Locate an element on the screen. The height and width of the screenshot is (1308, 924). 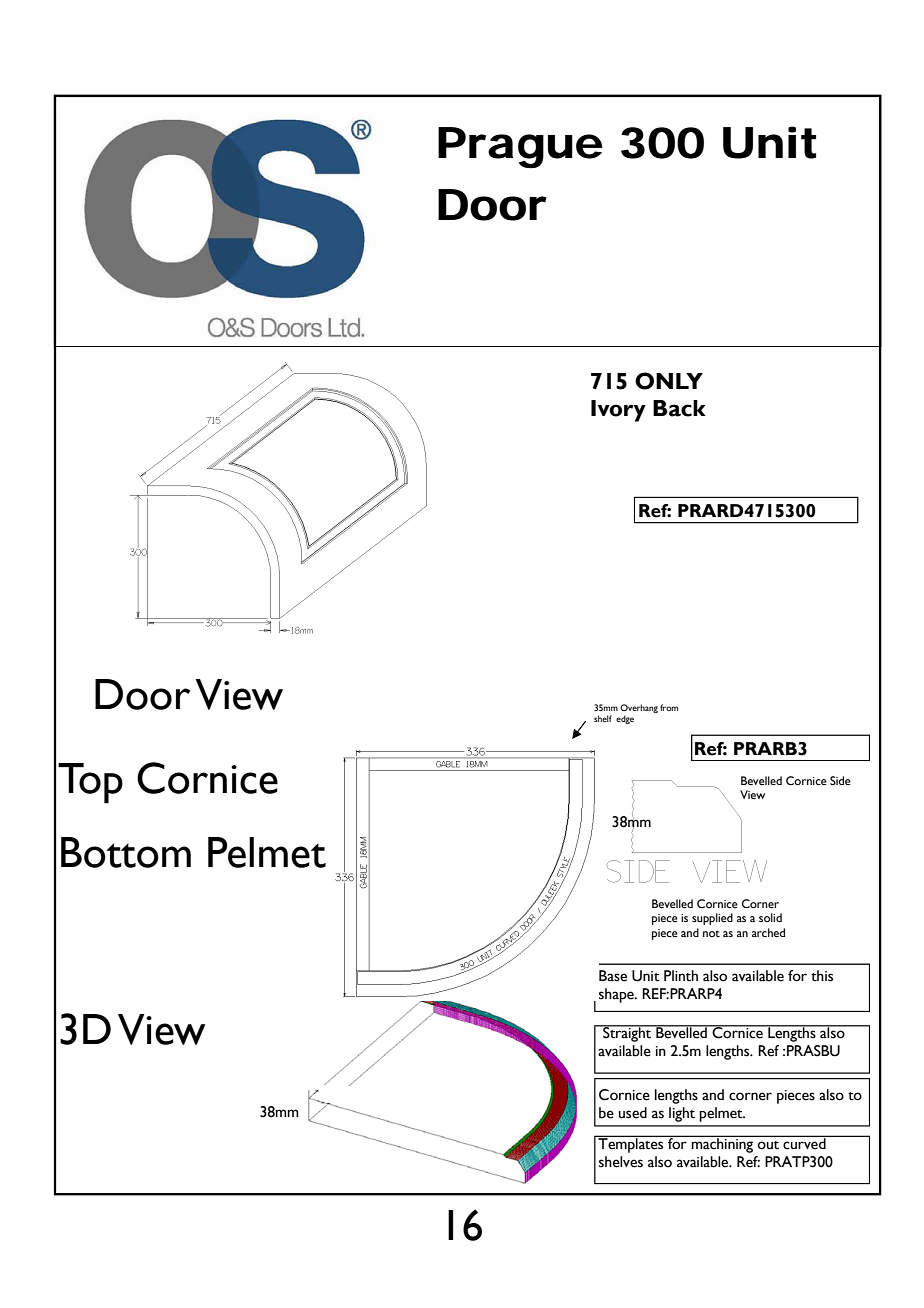
Base is located at coordinates (613, 976).
